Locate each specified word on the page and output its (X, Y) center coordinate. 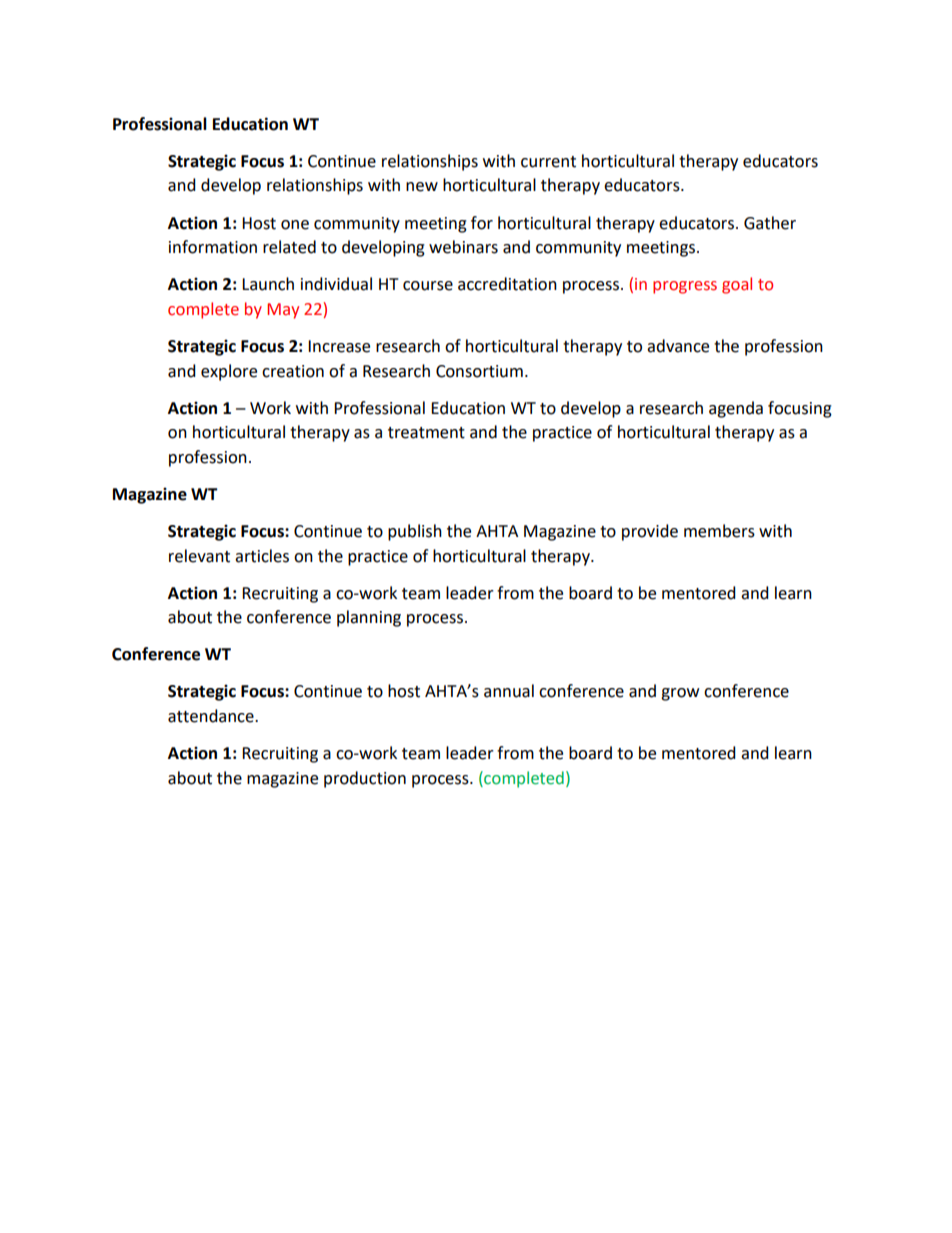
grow (680, 694)
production (365, 779)
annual (509, 691)
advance (678, 346)
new (422, 187)
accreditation (507, 284)
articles (262, 556)
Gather (770, 223)
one (295, 225)
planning (369, 618)
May (283, 311)
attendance (212, 716)
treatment (426, 433)
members (719, 531)
